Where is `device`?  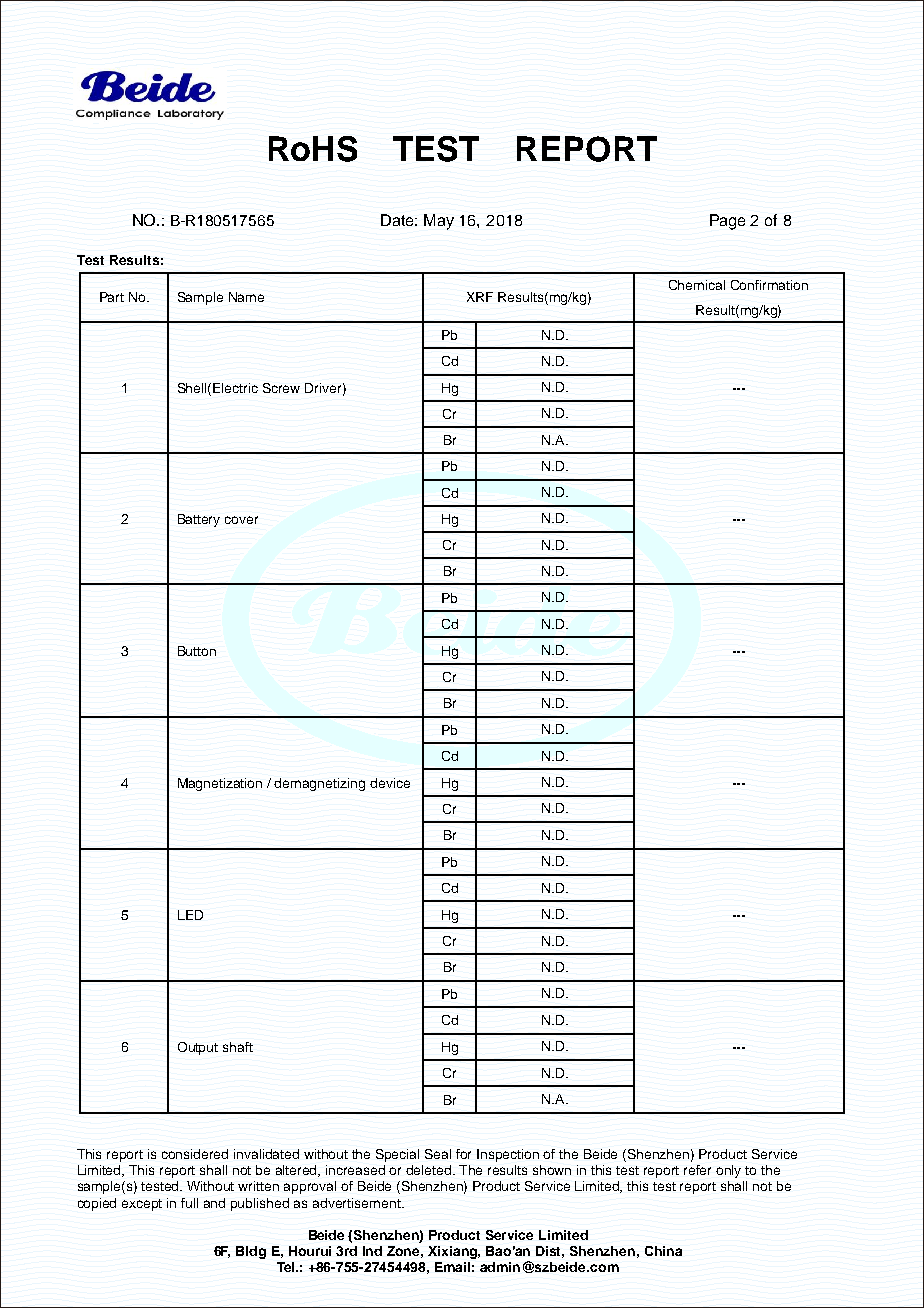
device is located at coordinates (390, 783).
